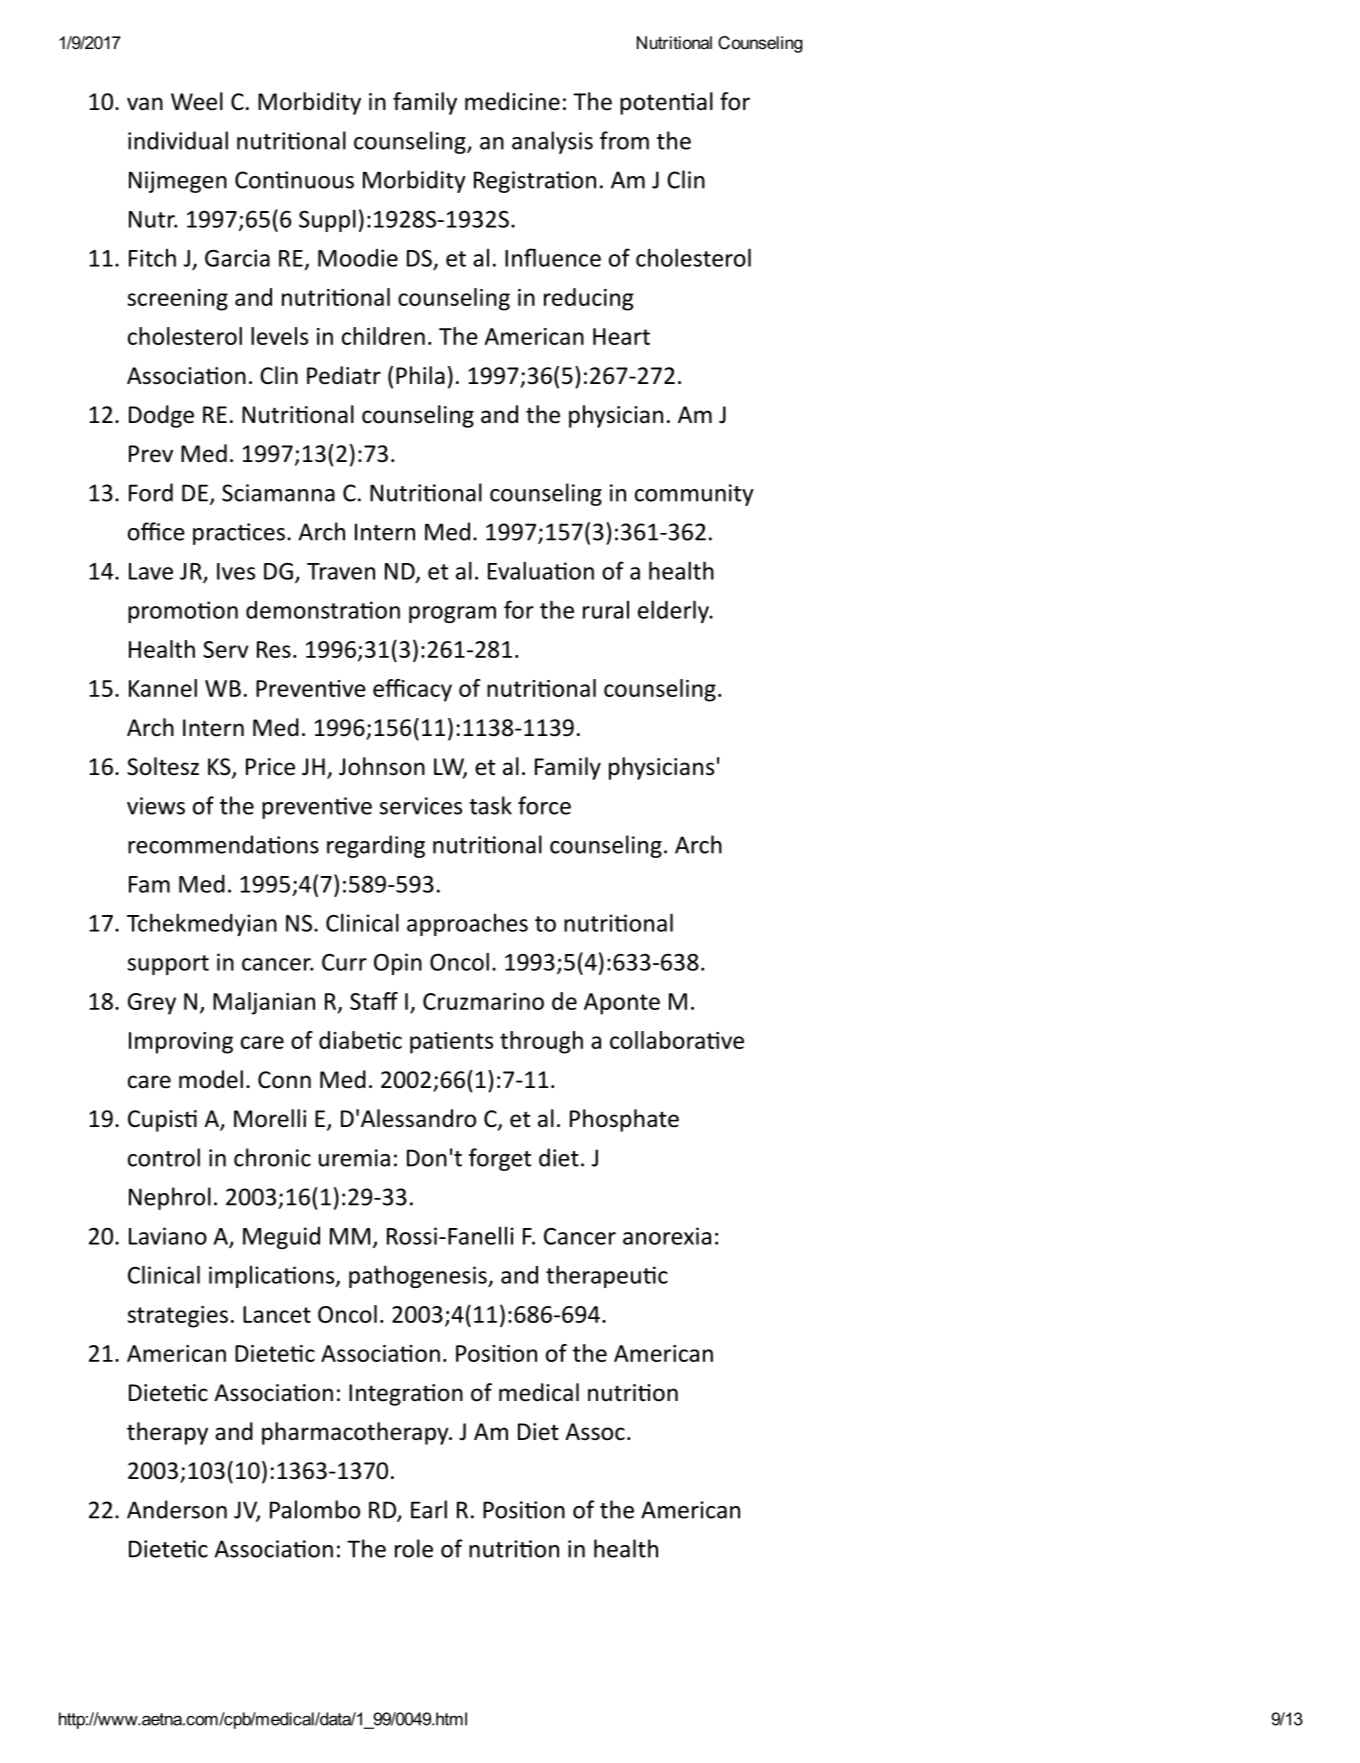 This screenshot has height=1763, width=1360. I want to click on medicine, so click(512, 101).
